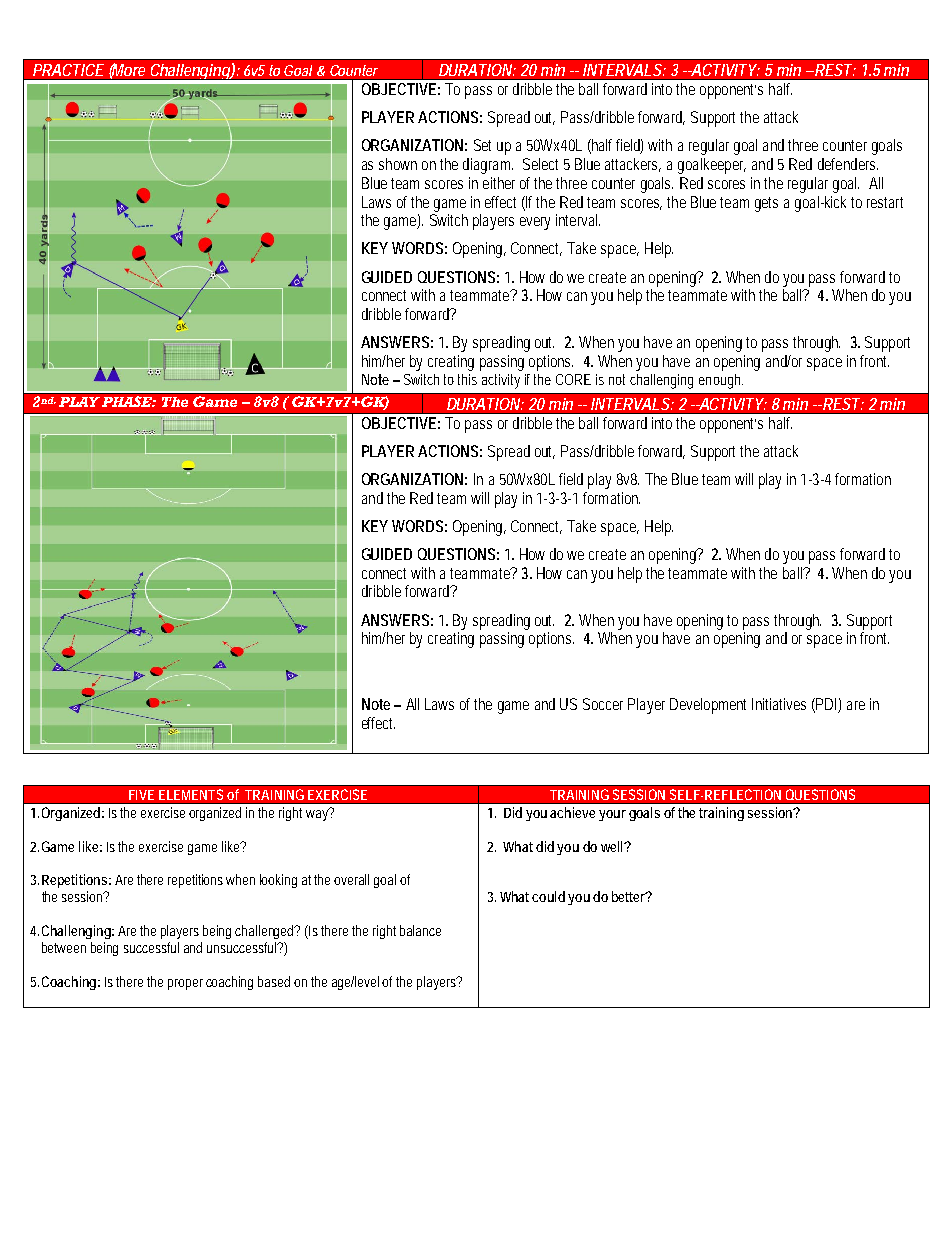 This screenshot has width=952, height=1233. What do you see at coordinates (68, 70) in the screenshot?
I see `PRACTICE` at bounding box center [68, 70].
